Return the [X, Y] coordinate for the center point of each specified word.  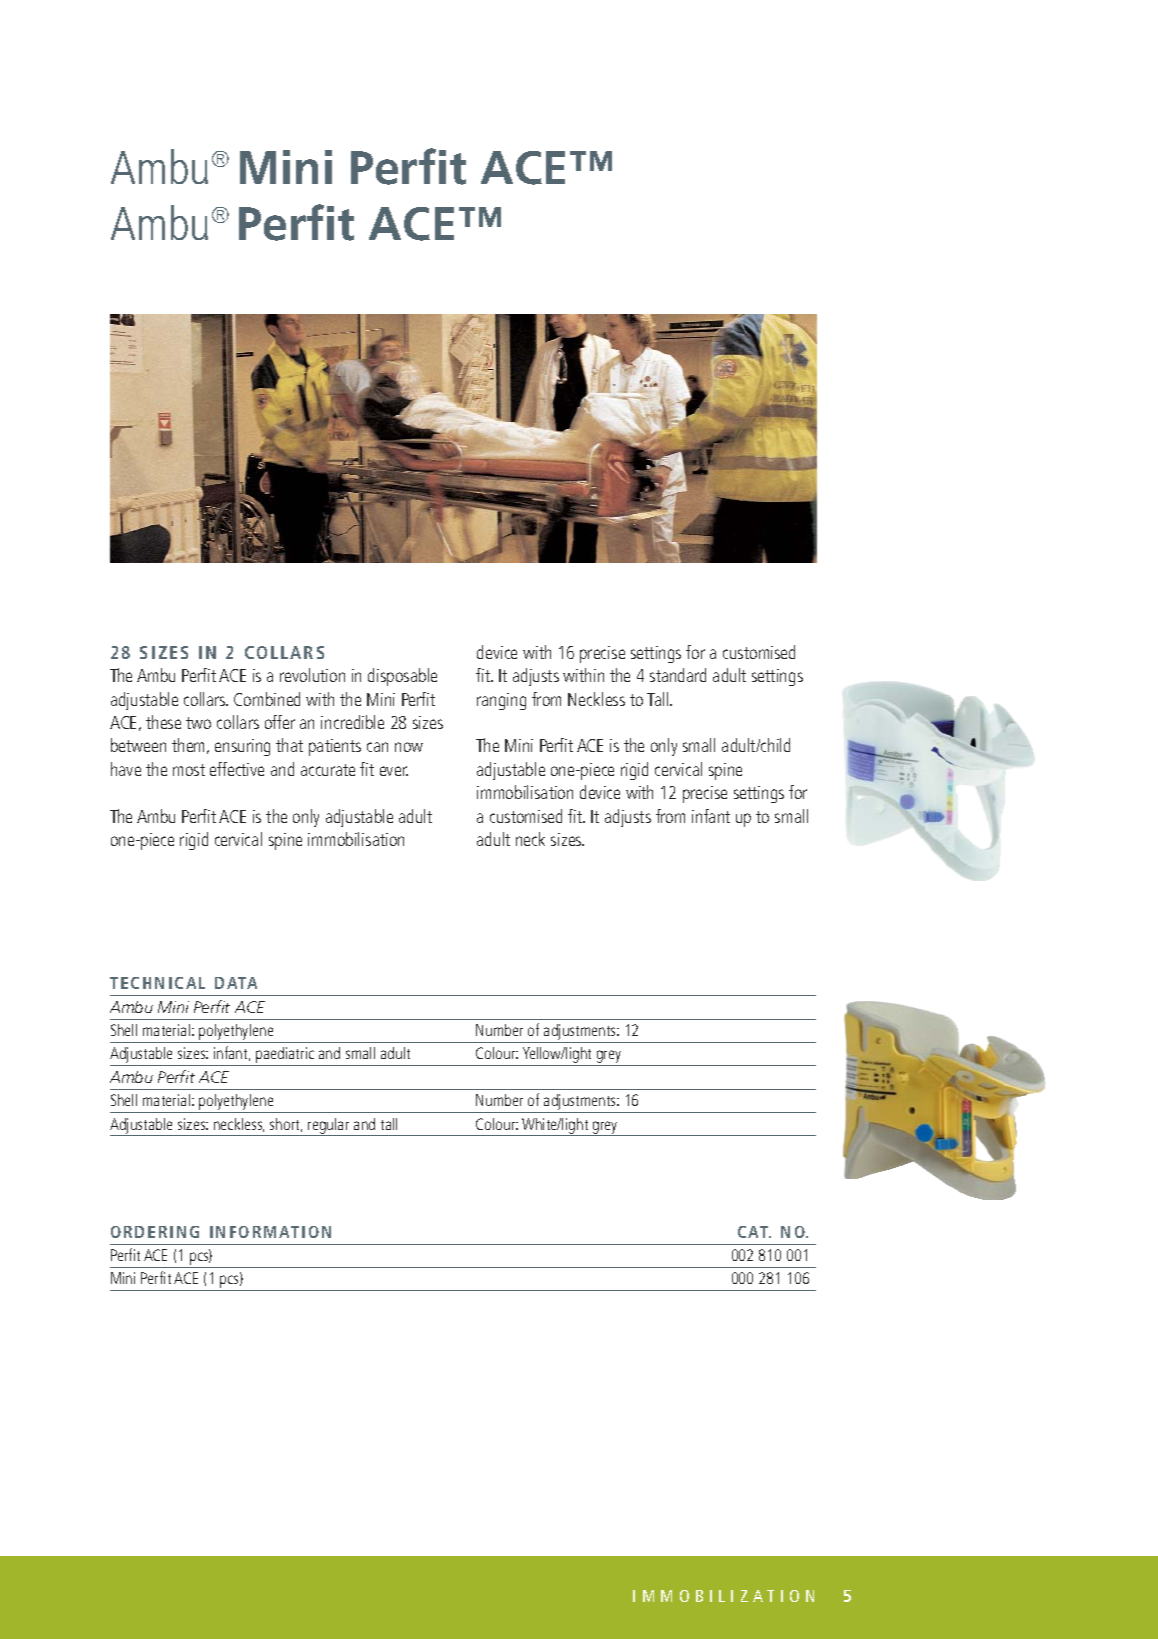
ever [394, 771]
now [409, 747]
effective [237, 769]
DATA [236, 983]
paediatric [285, 1056]
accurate [328, 770]
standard [678, 675]
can [377, 747]
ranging [501, 701]
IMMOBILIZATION [723, 1596]
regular [329, 1127]
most [189, 770]
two [198, 723]
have [126, 769]
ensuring [242, 747]
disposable [402, 677]
